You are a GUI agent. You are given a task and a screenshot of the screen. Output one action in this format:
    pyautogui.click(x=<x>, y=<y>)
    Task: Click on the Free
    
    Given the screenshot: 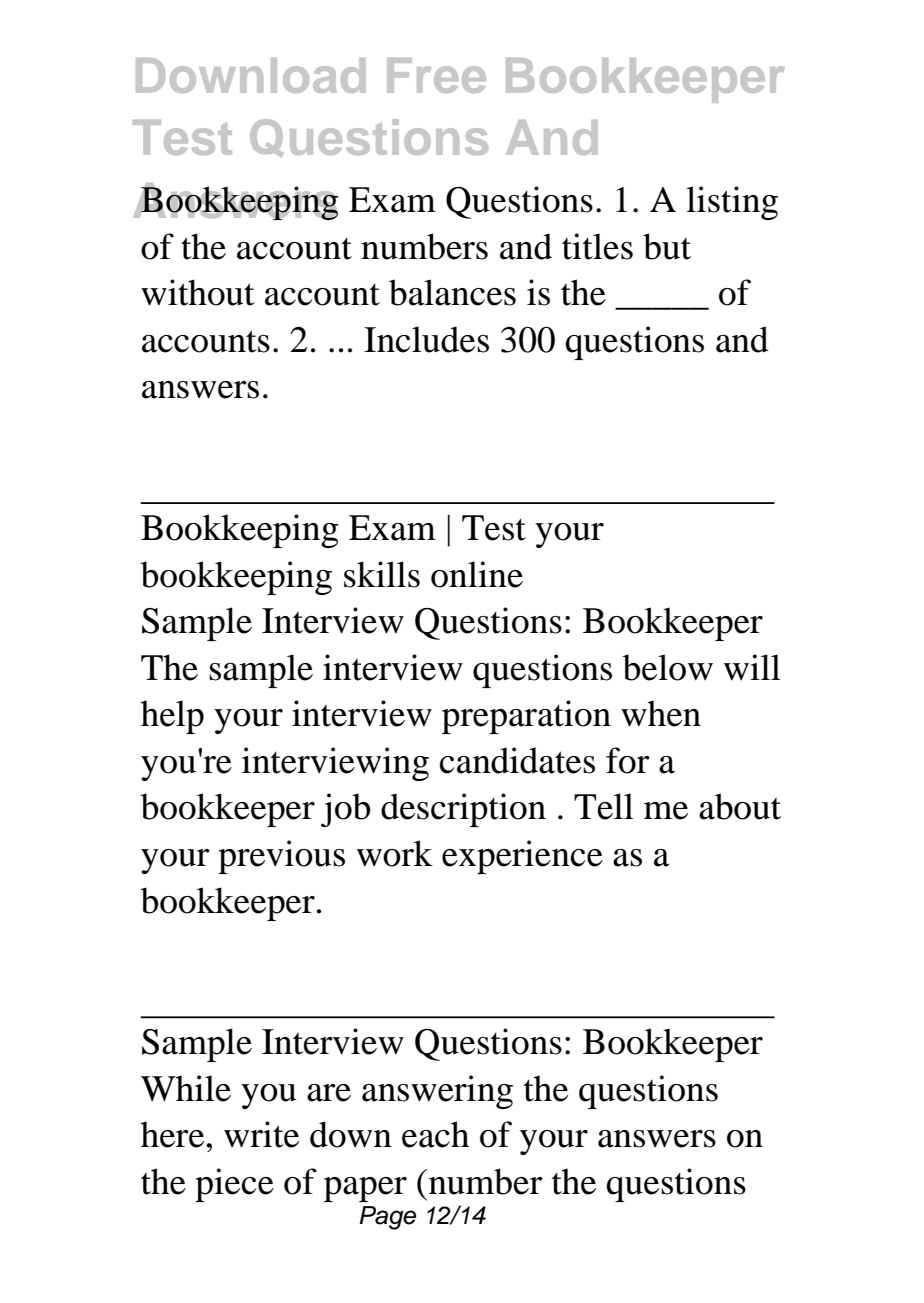 What is the action you would take?
    pyautogui.click(x=436, y=75)
